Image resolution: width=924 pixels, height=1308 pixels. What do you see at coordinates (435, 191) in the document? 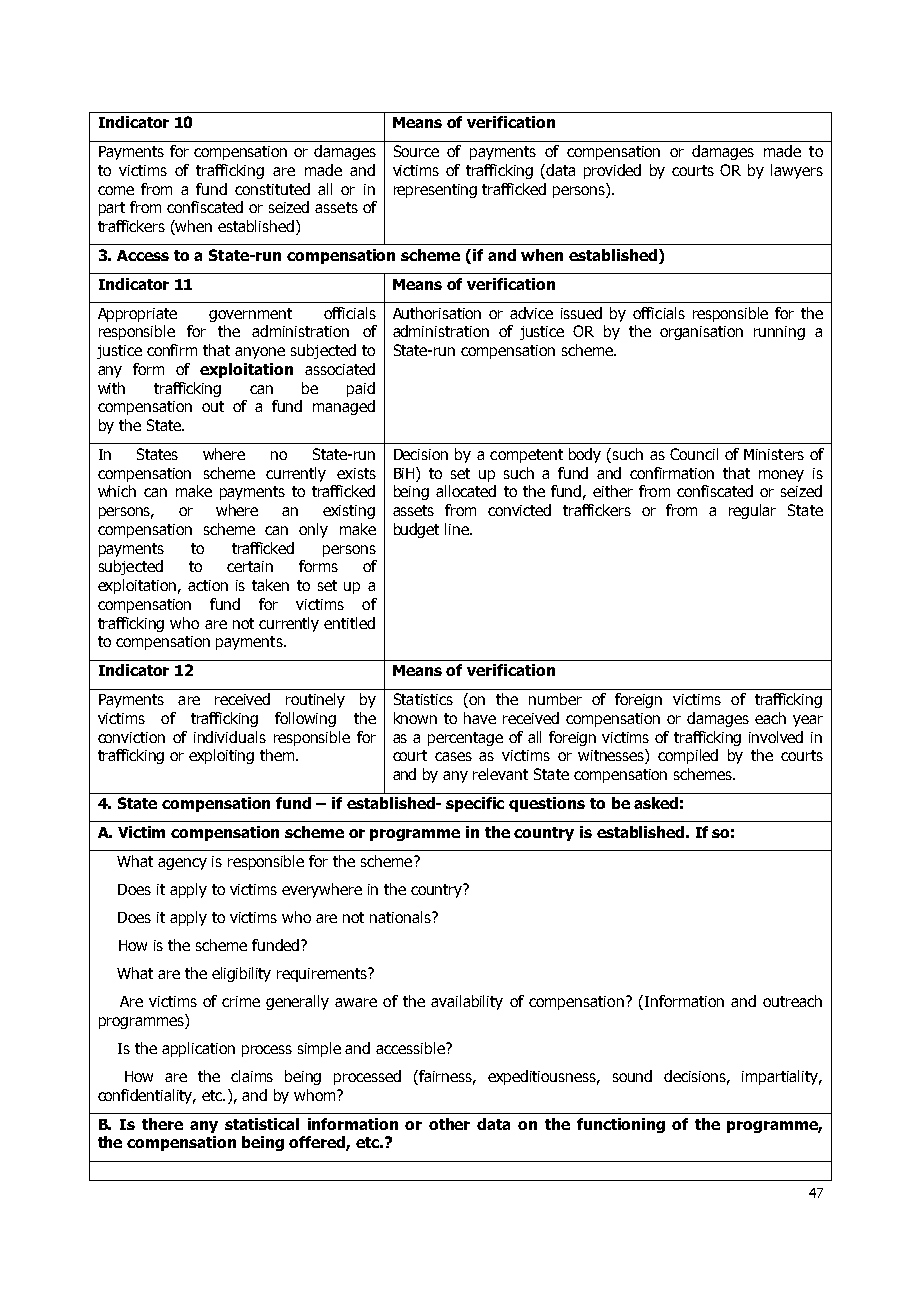
I see `representing` at bounding box center [435, 191].
